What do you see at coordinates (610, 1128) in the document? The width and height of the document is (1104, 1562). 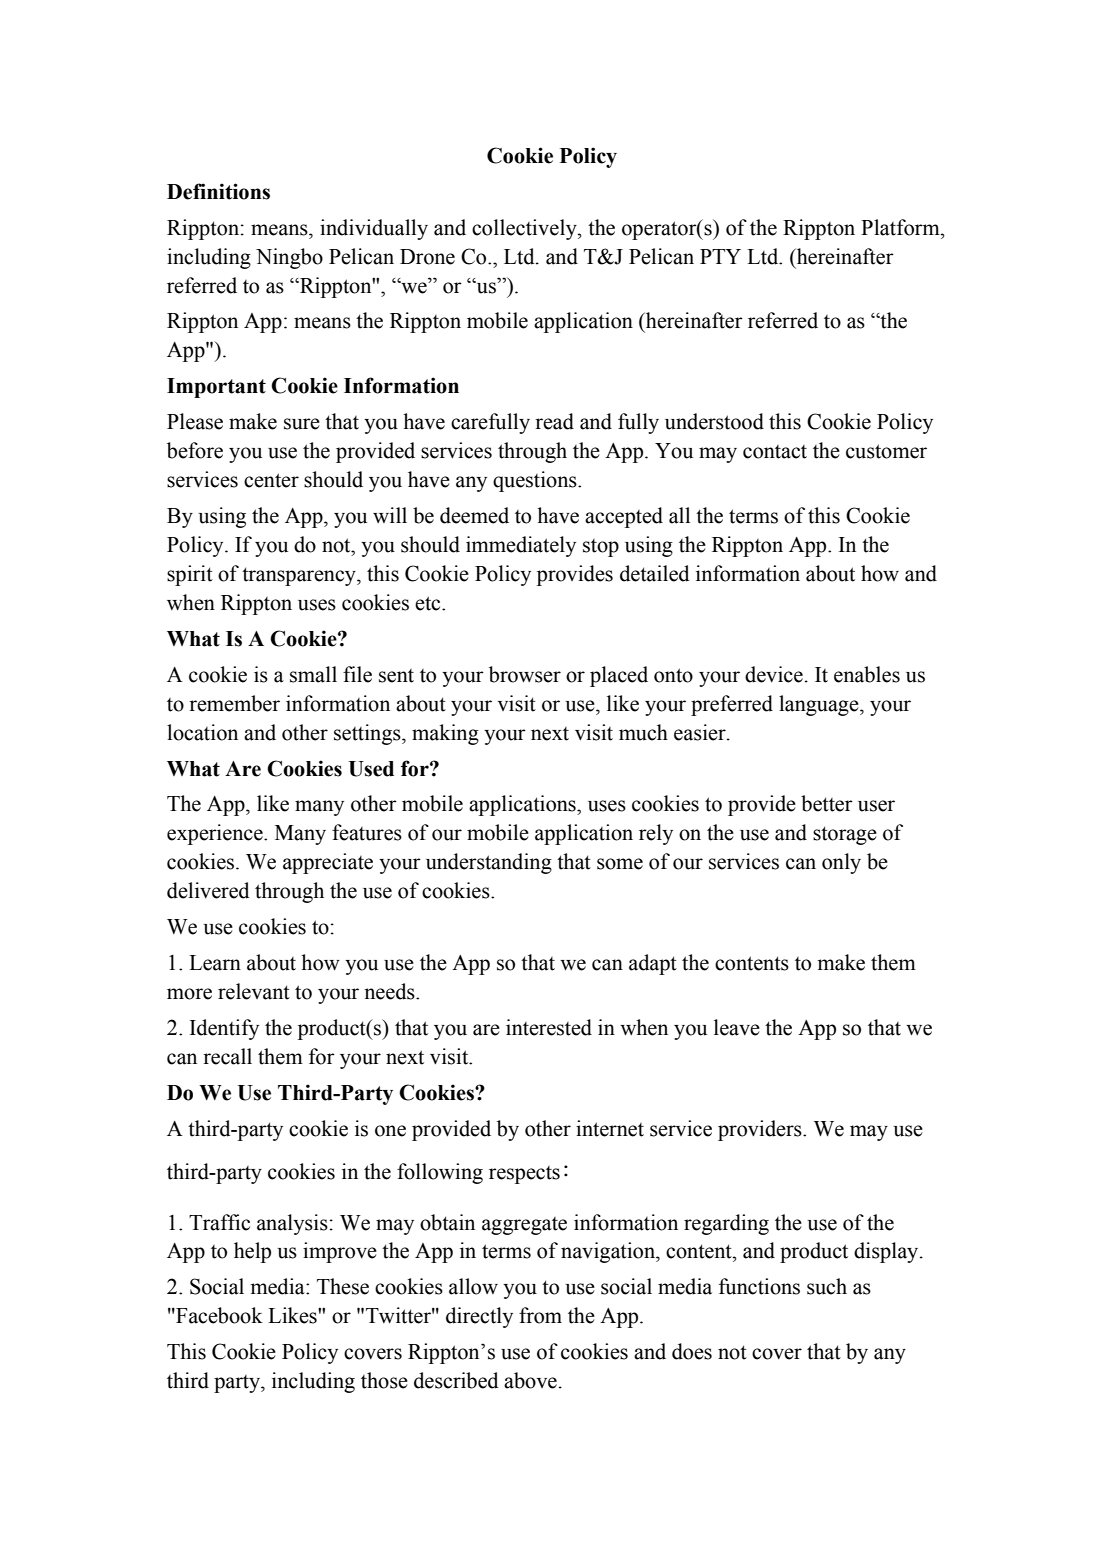 I see `internet` at bounding box center [610, 1128].
